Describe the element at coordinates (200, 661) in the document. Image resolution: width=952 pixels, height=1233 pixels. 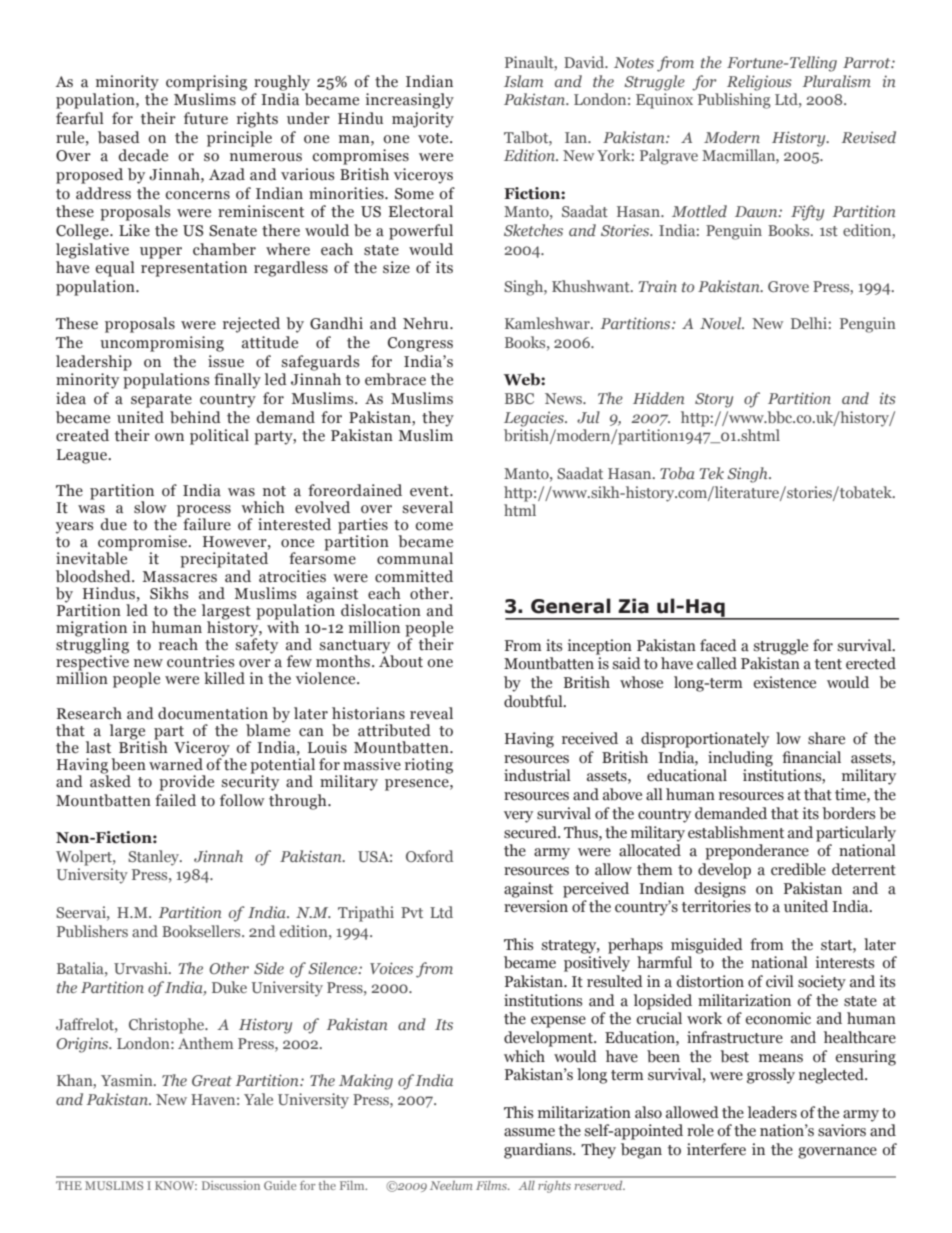
I see `countries` at that location.
